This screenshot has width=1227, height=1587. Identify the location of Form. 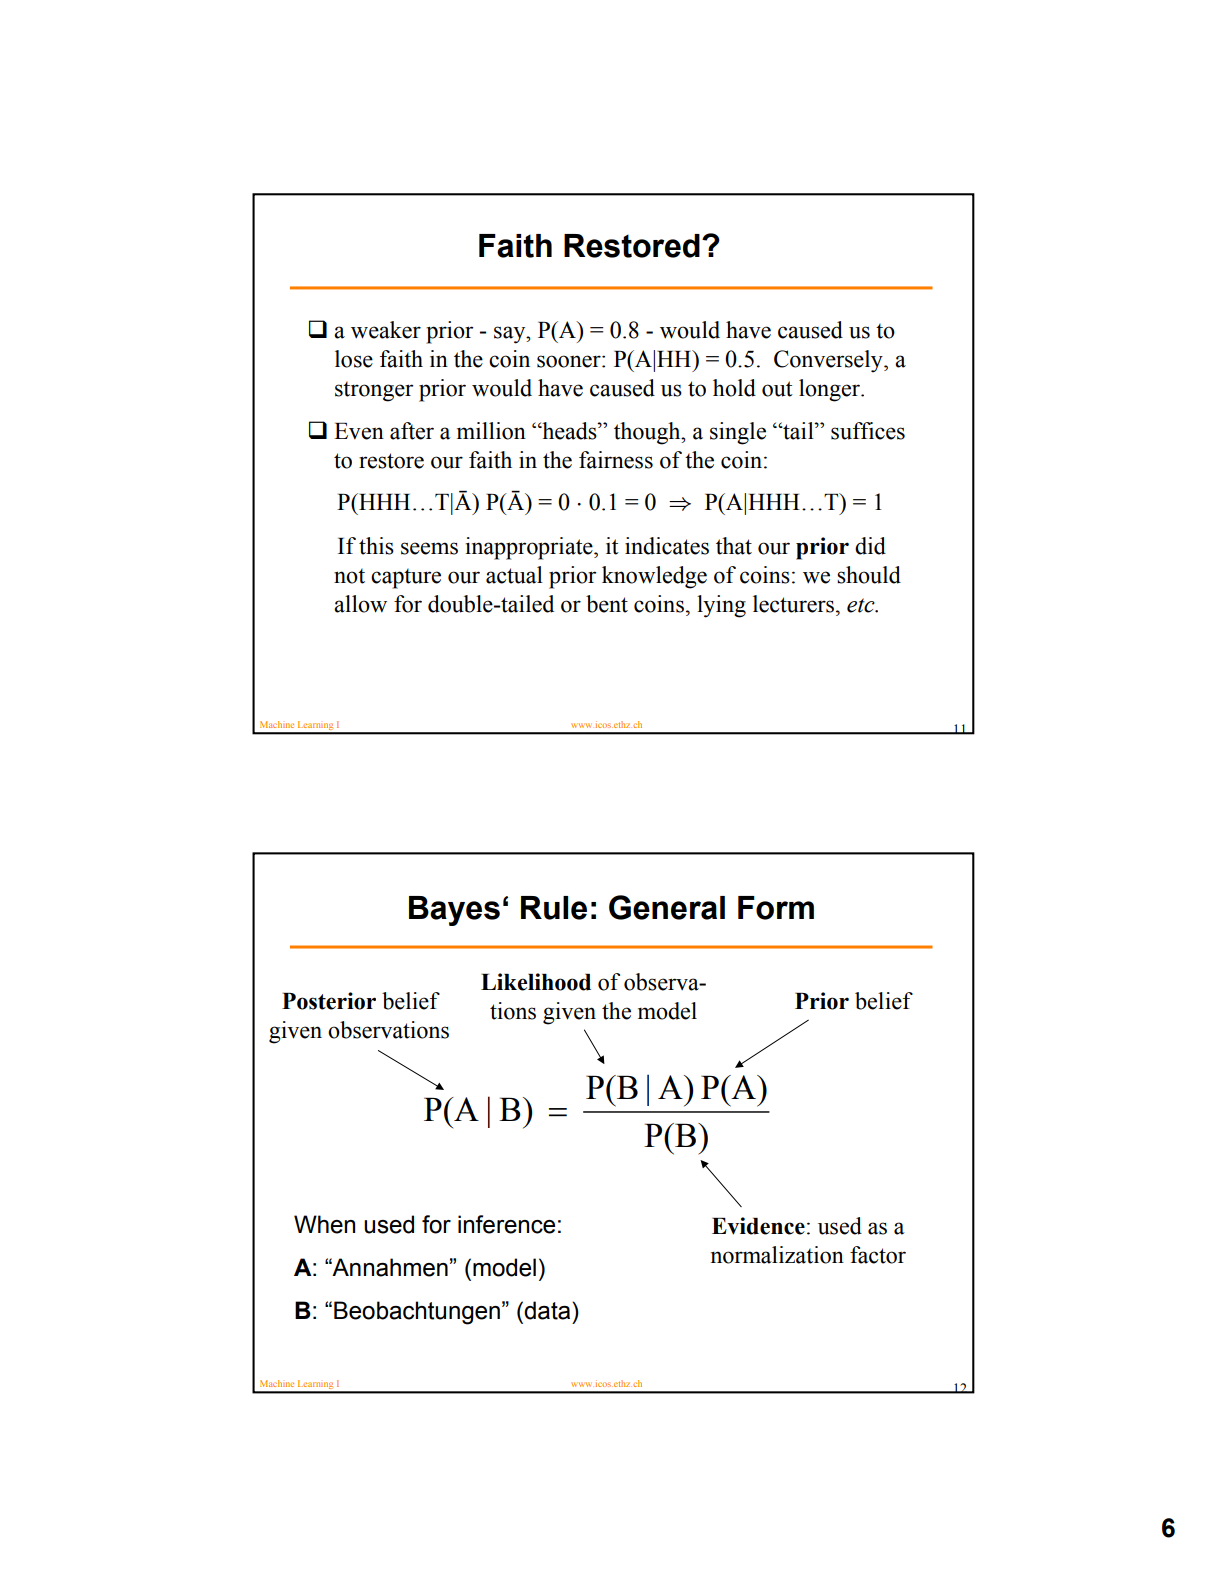
(776, 908).
